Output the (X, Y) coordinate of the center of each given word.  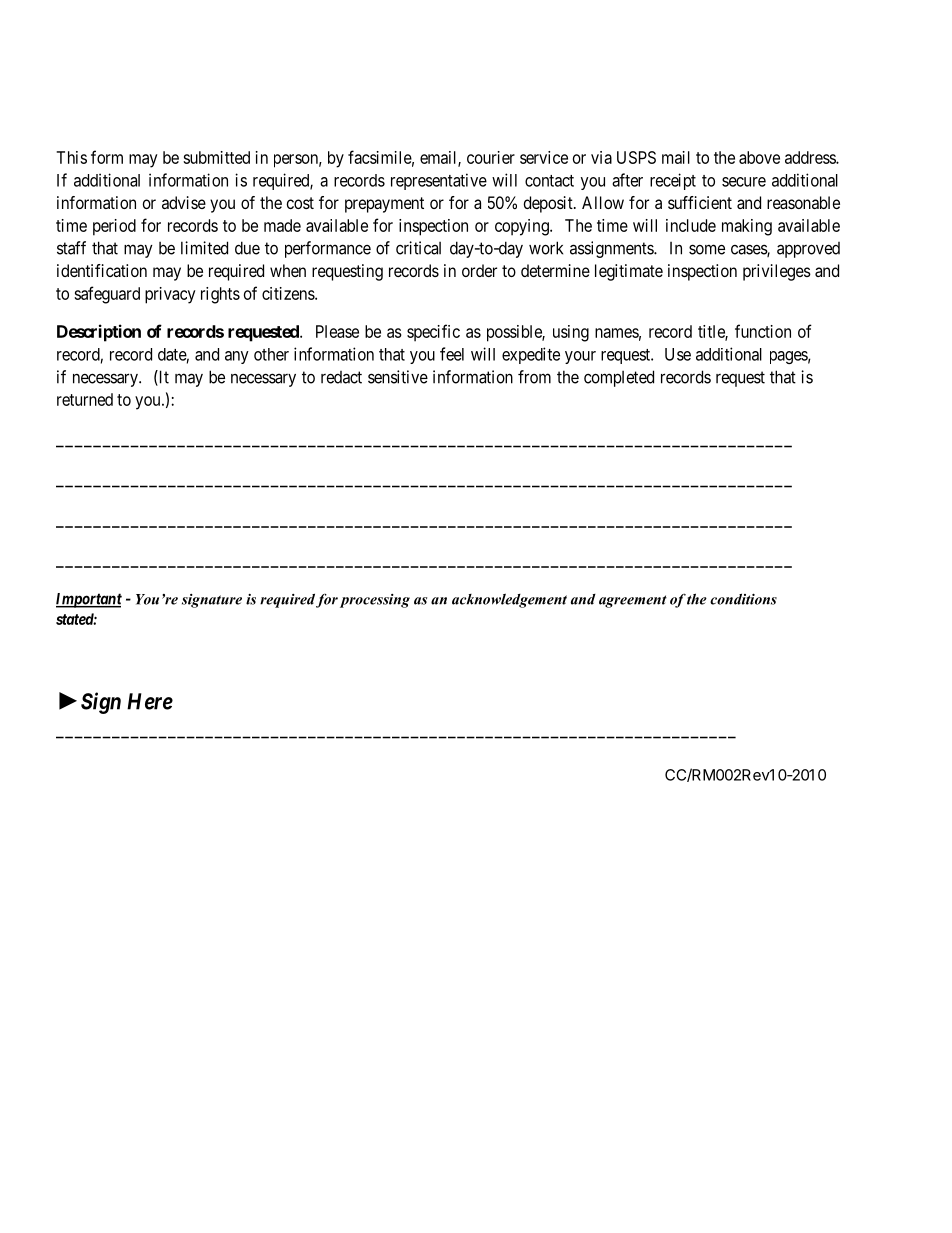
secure (744, 182)
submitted (216, 157)
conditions (743, 599)
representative (439, 181)
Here (150, 701)
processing (375, 601)
